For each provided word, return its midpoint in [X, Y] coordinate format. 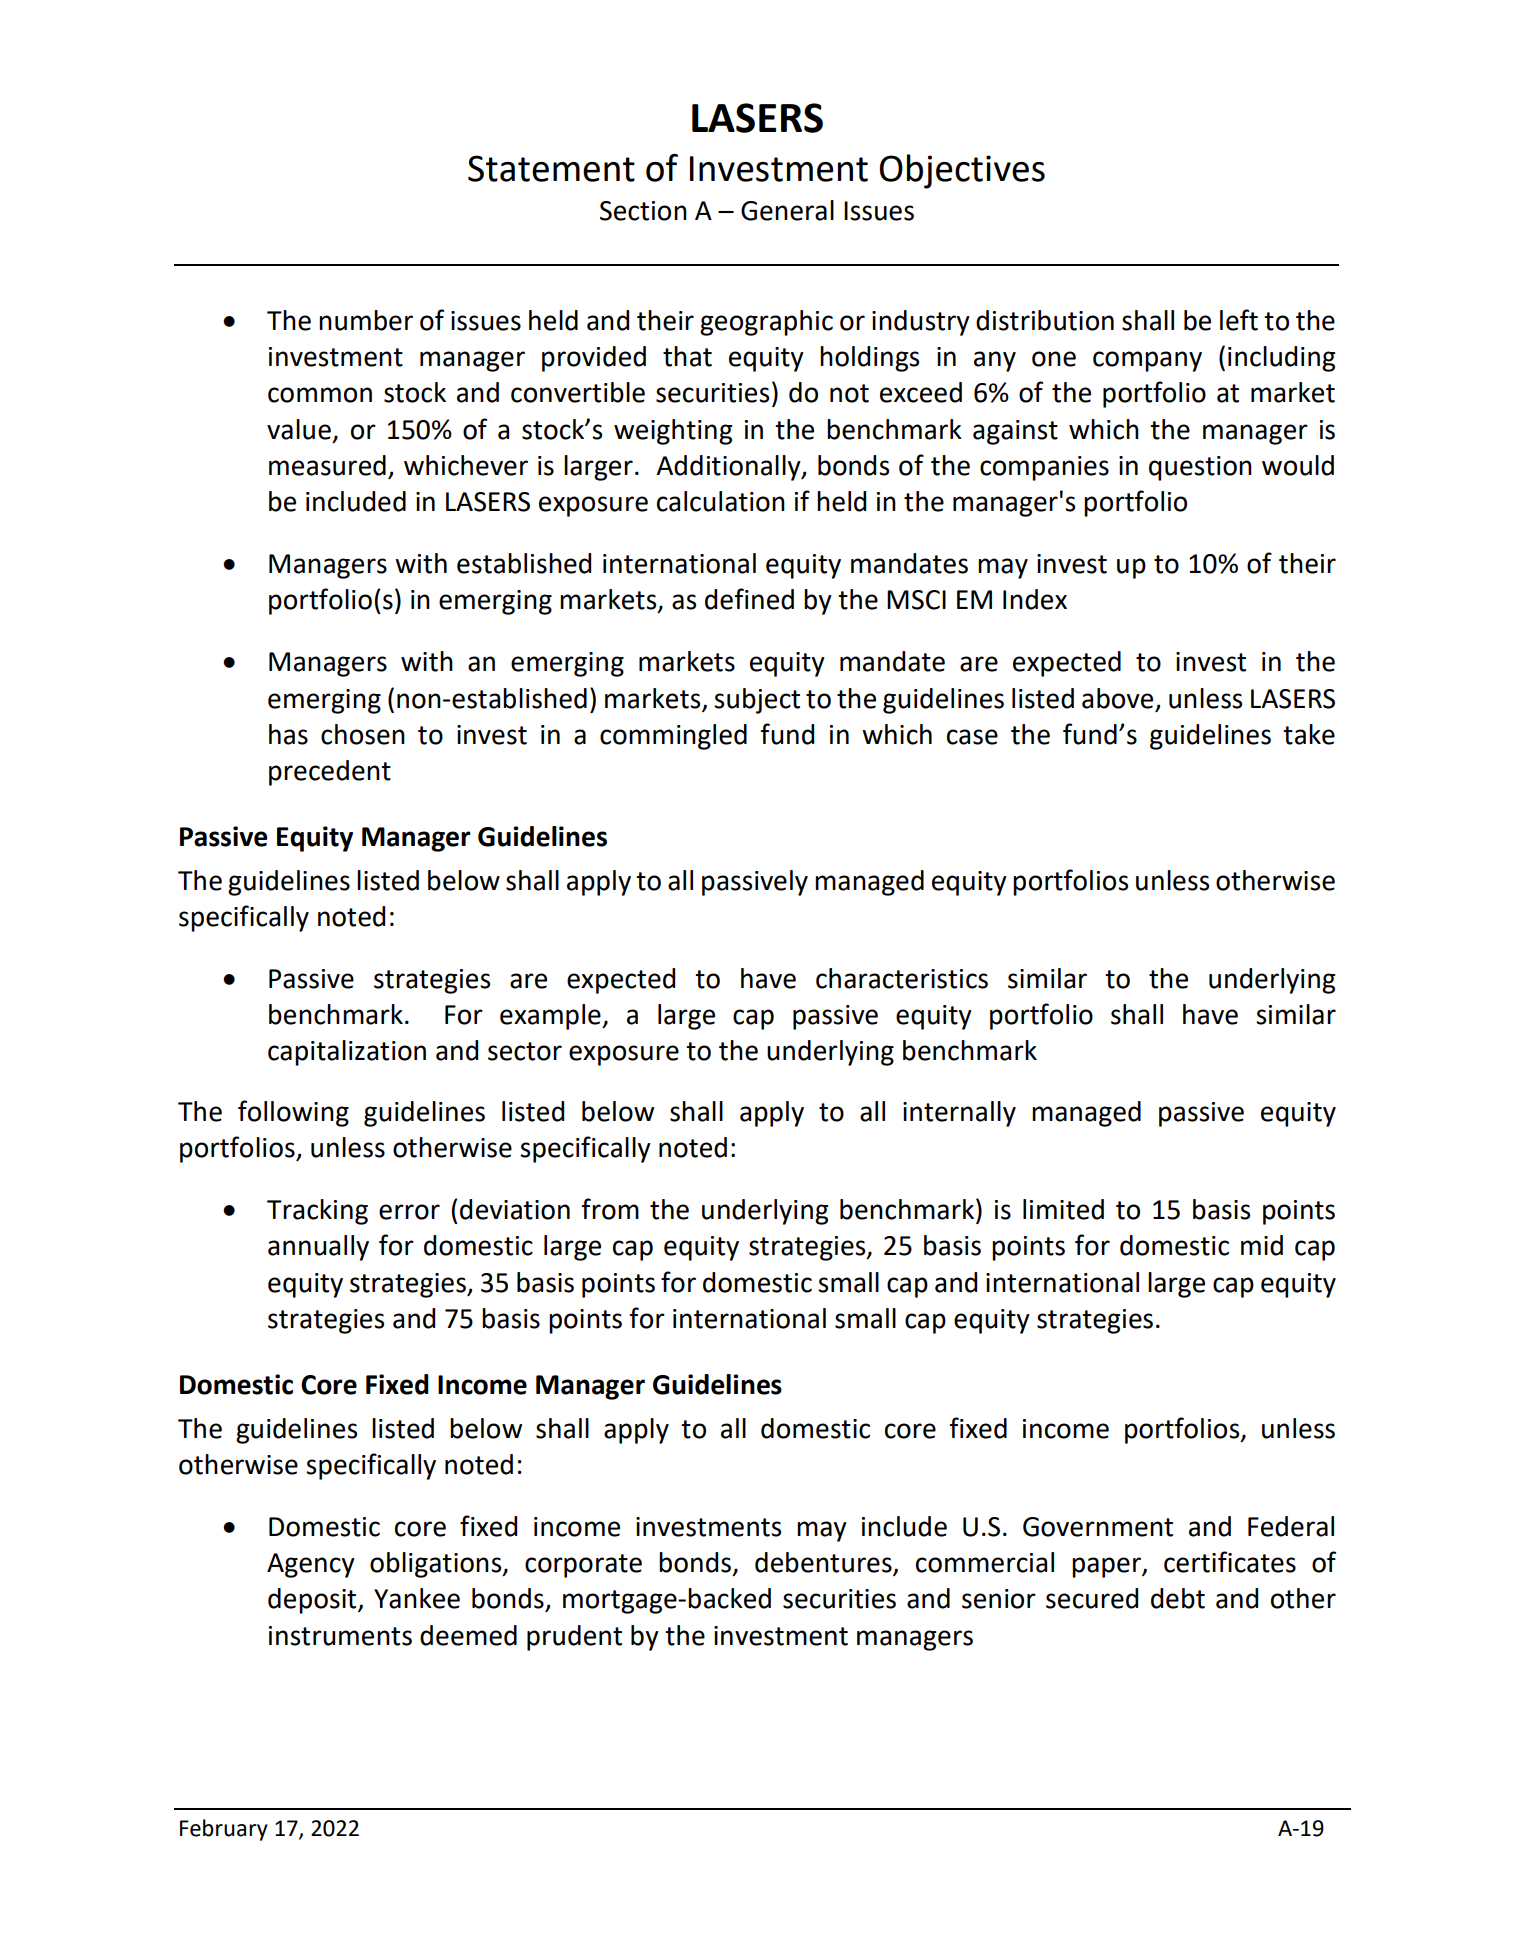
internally [959, 1114]
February [224, 1830]
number [366, 320]
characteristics [902, 978]
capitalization [347, 1053]
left [1239, 320]
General [787, 210]
